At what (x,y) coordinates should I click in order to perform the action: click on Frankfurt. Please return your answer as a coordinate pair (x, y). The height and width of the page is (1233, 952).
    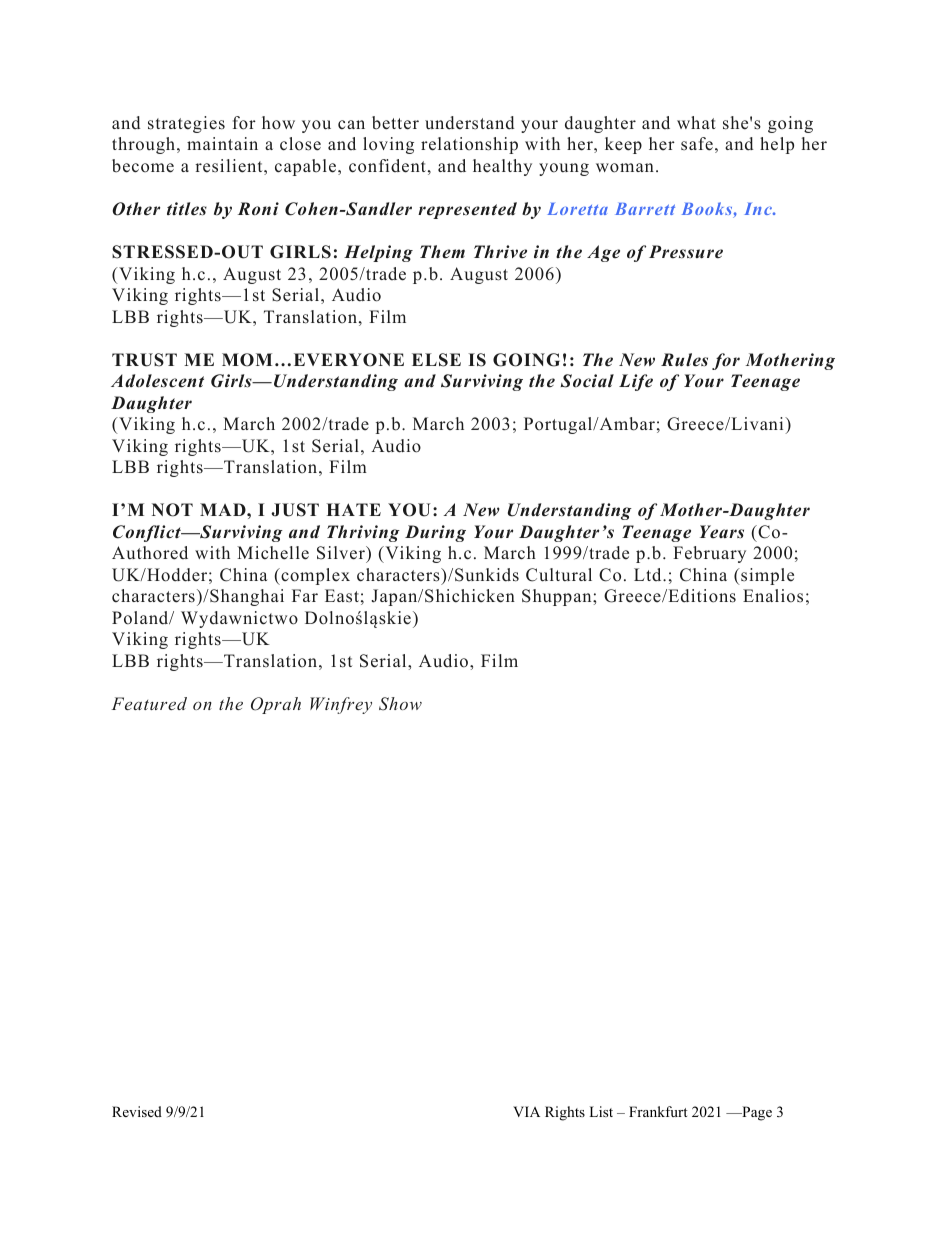
    Looking at the image, I should click on (658, 1111).
